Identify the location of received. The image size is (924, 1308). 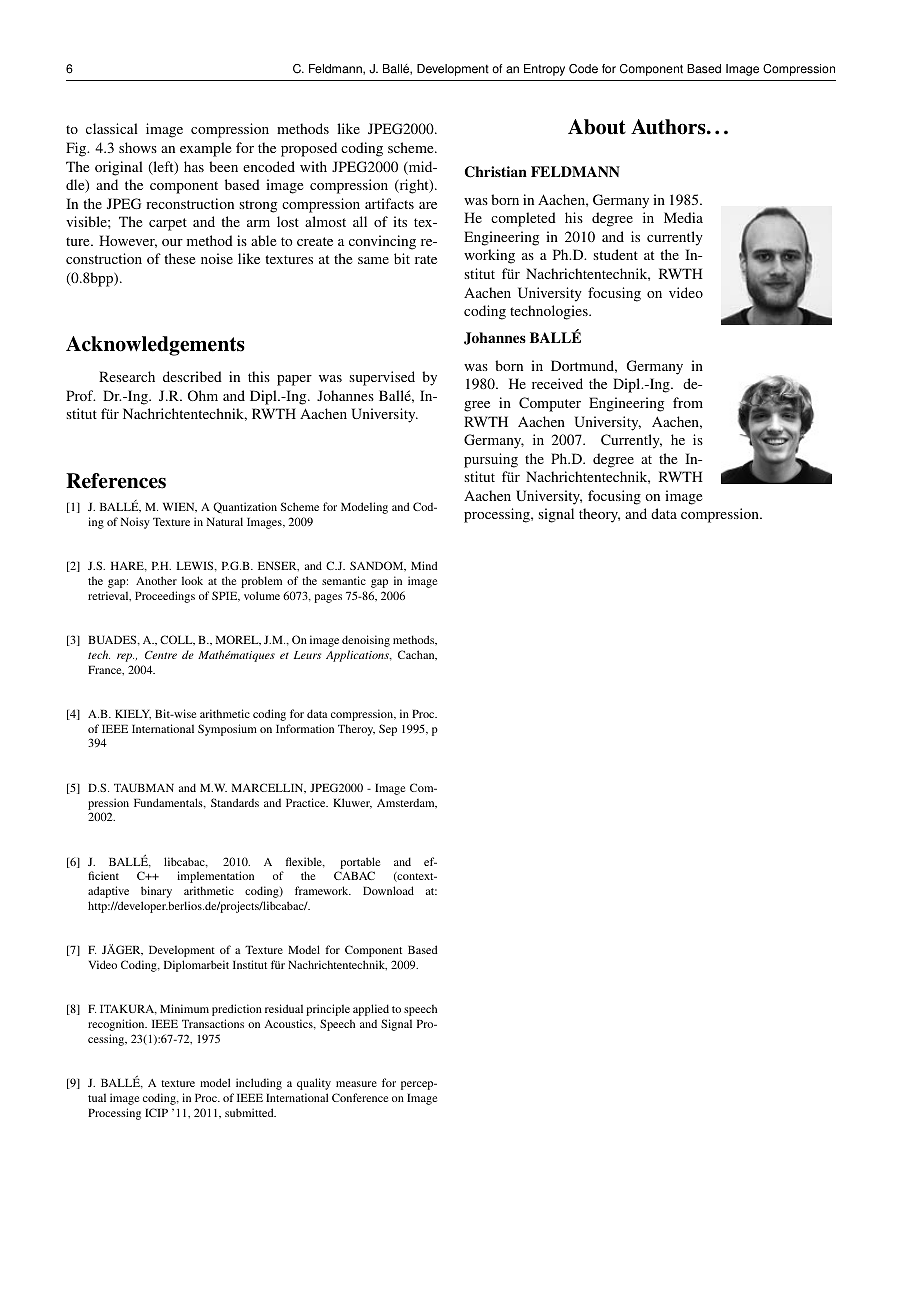
(557, 383).
